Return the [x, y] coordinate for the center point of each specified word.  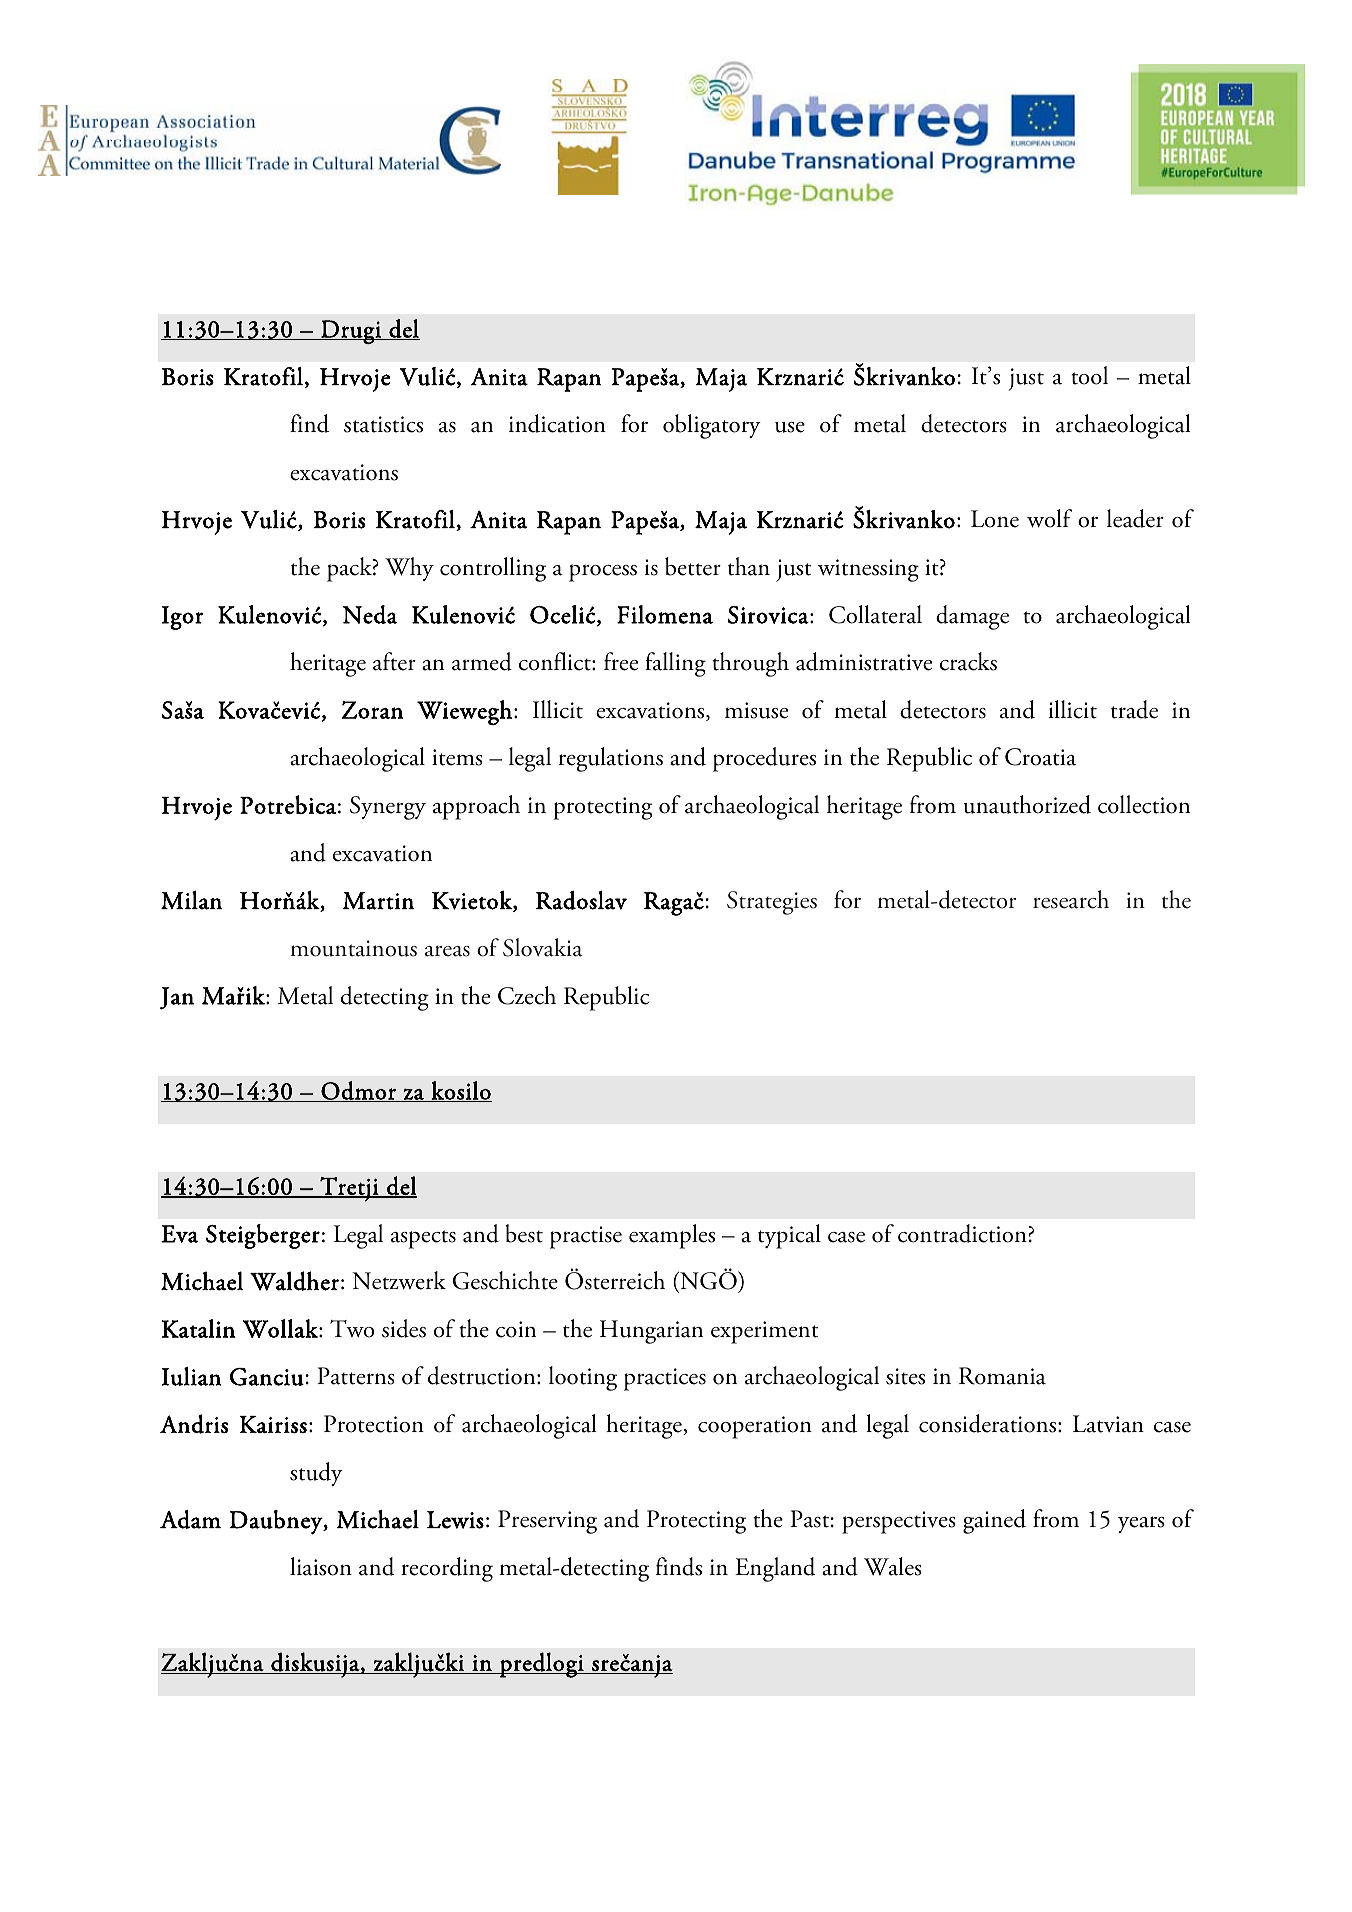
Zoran [372, 710]
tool [1089, 375]
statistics [383, 424]
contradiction [963, 1233]
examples [672, 1236]
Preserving [547, 1522]
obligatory [712, 426]
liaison [321, 1566]
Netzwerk [399, 1280]
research [1071, 899]
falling [675, 664]
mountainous [353, 948]
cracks [968, 661]
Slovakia [543, 947]
